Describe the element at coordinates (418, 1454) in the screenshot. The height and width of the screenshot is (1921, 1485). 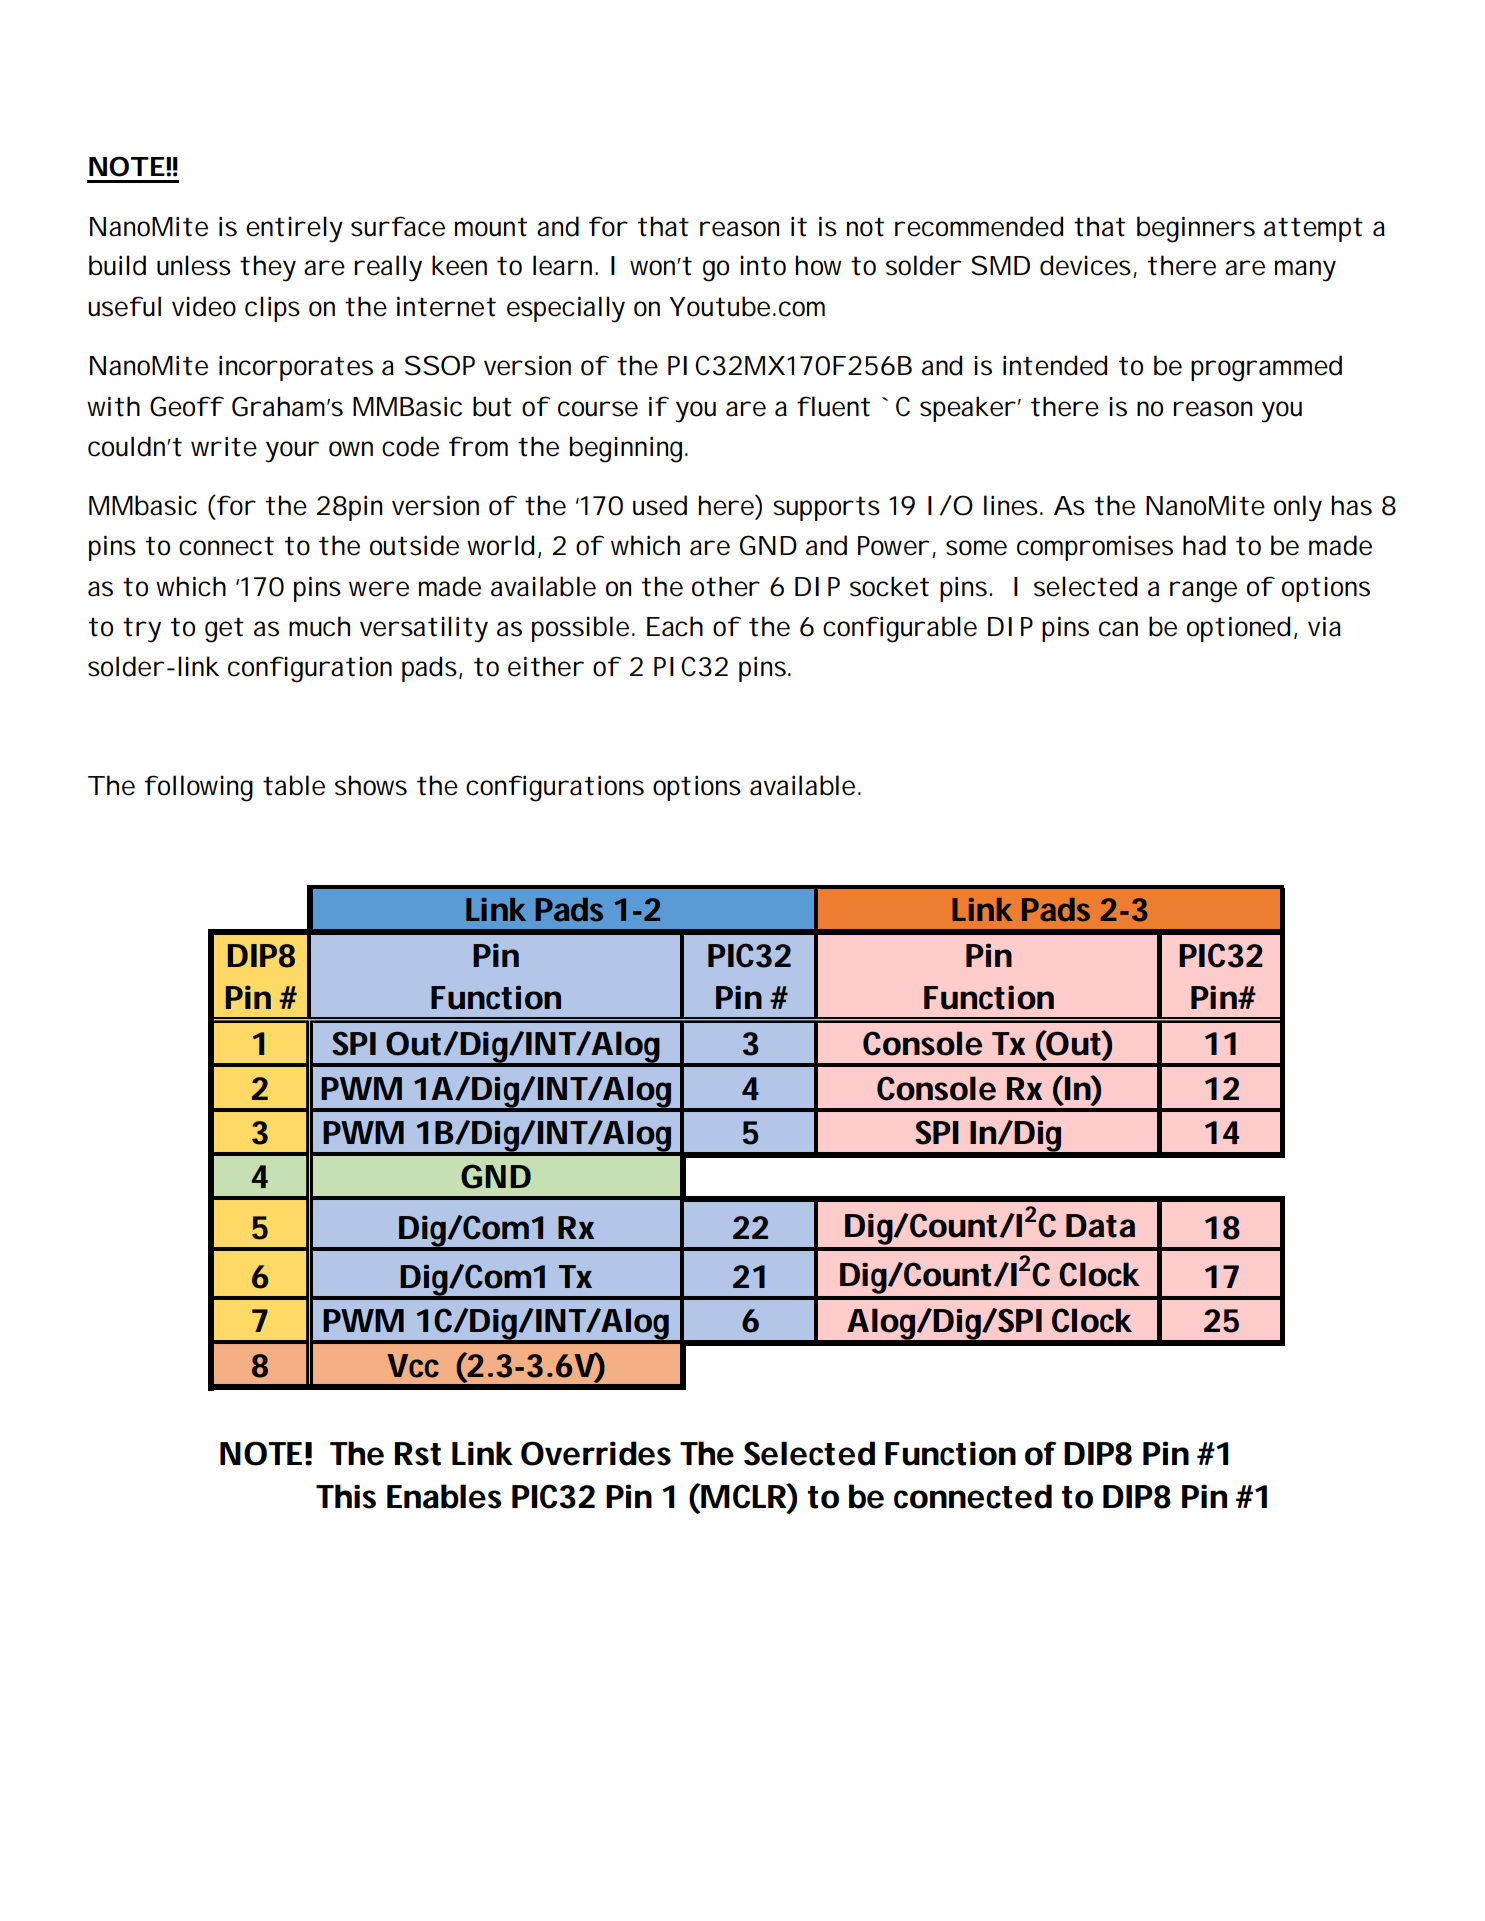
I see `Rst` at that location.
